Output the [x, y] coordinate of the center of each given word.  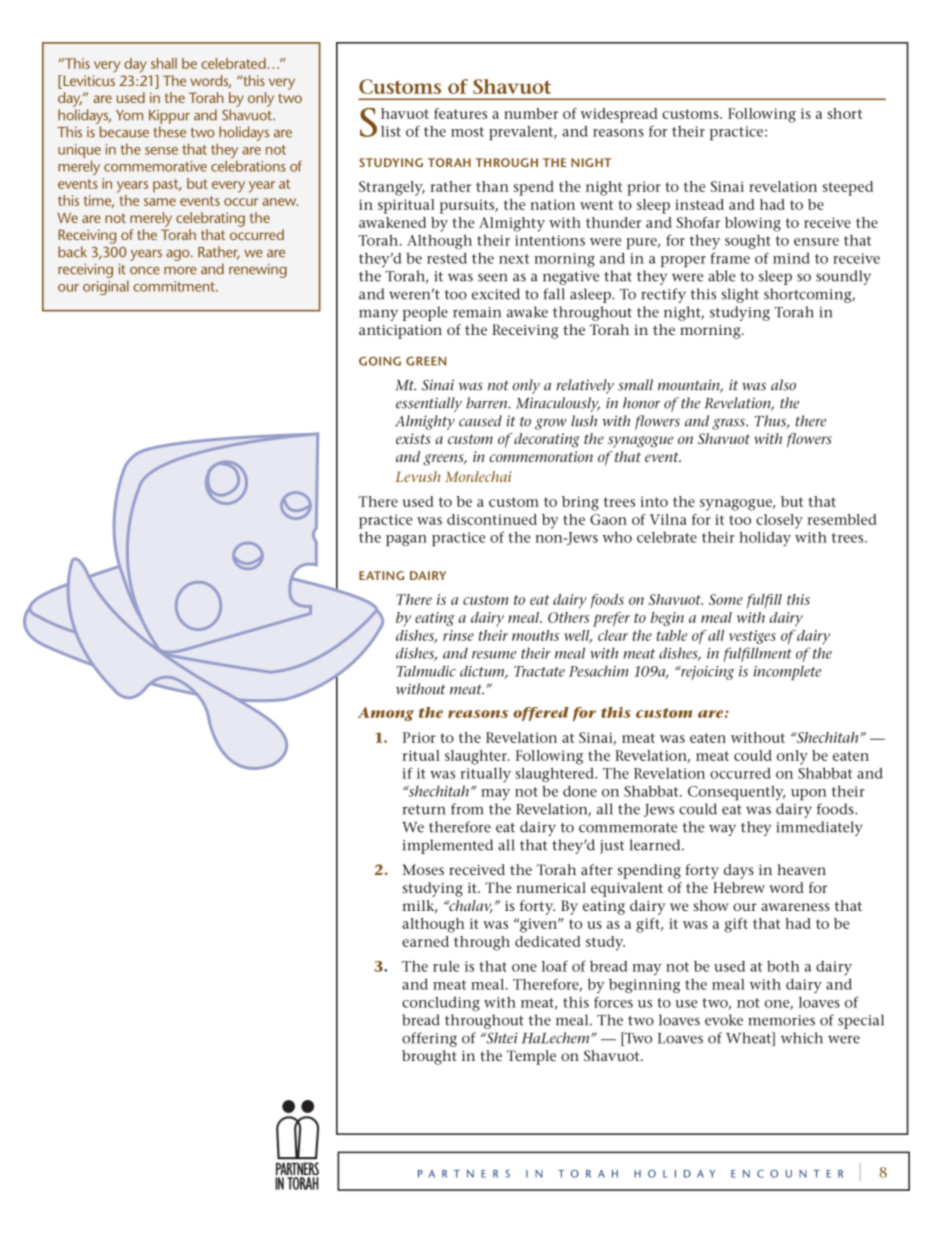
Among [386, 714]
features [460, 113]
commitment [175, 286]
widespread [619, 115]
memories [781, 1020]
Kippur [169, 117]
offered [541, 714]
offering [429, 1039]
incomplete [787, 672]
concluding [441, 1004]
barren [487, 403]
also [783, 385]
